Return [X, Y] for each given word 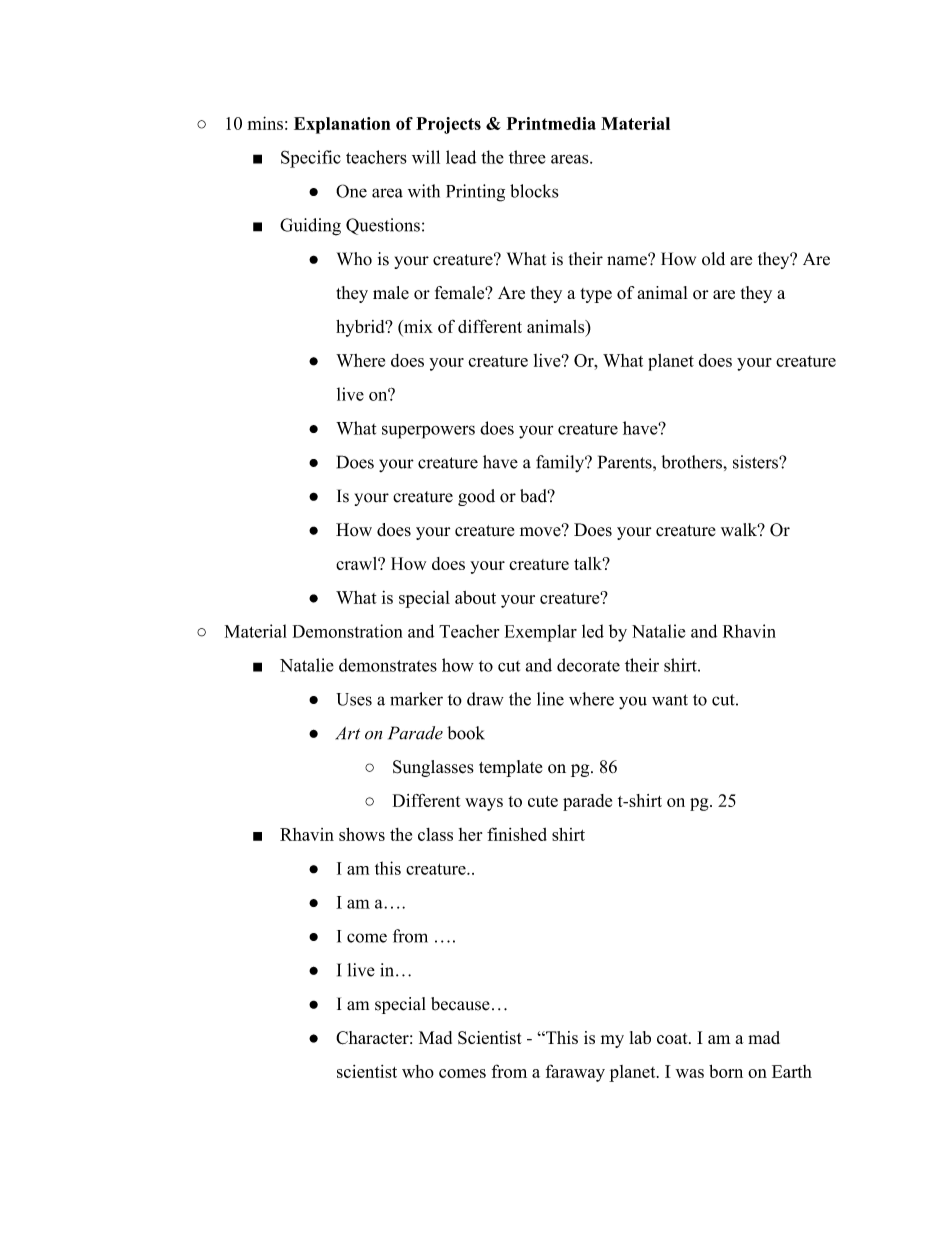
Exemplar [541, 633]
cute [543, 801]
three [527, 157]
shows [362, 834]
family [561, 463]
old [713, 259]
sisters [756, 462]
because [460, 1004]
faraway [575, 1073]
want [670, 700]
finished [517, 834]
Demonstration [348, 631]
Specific [311, 159]
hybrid [361, 328]
